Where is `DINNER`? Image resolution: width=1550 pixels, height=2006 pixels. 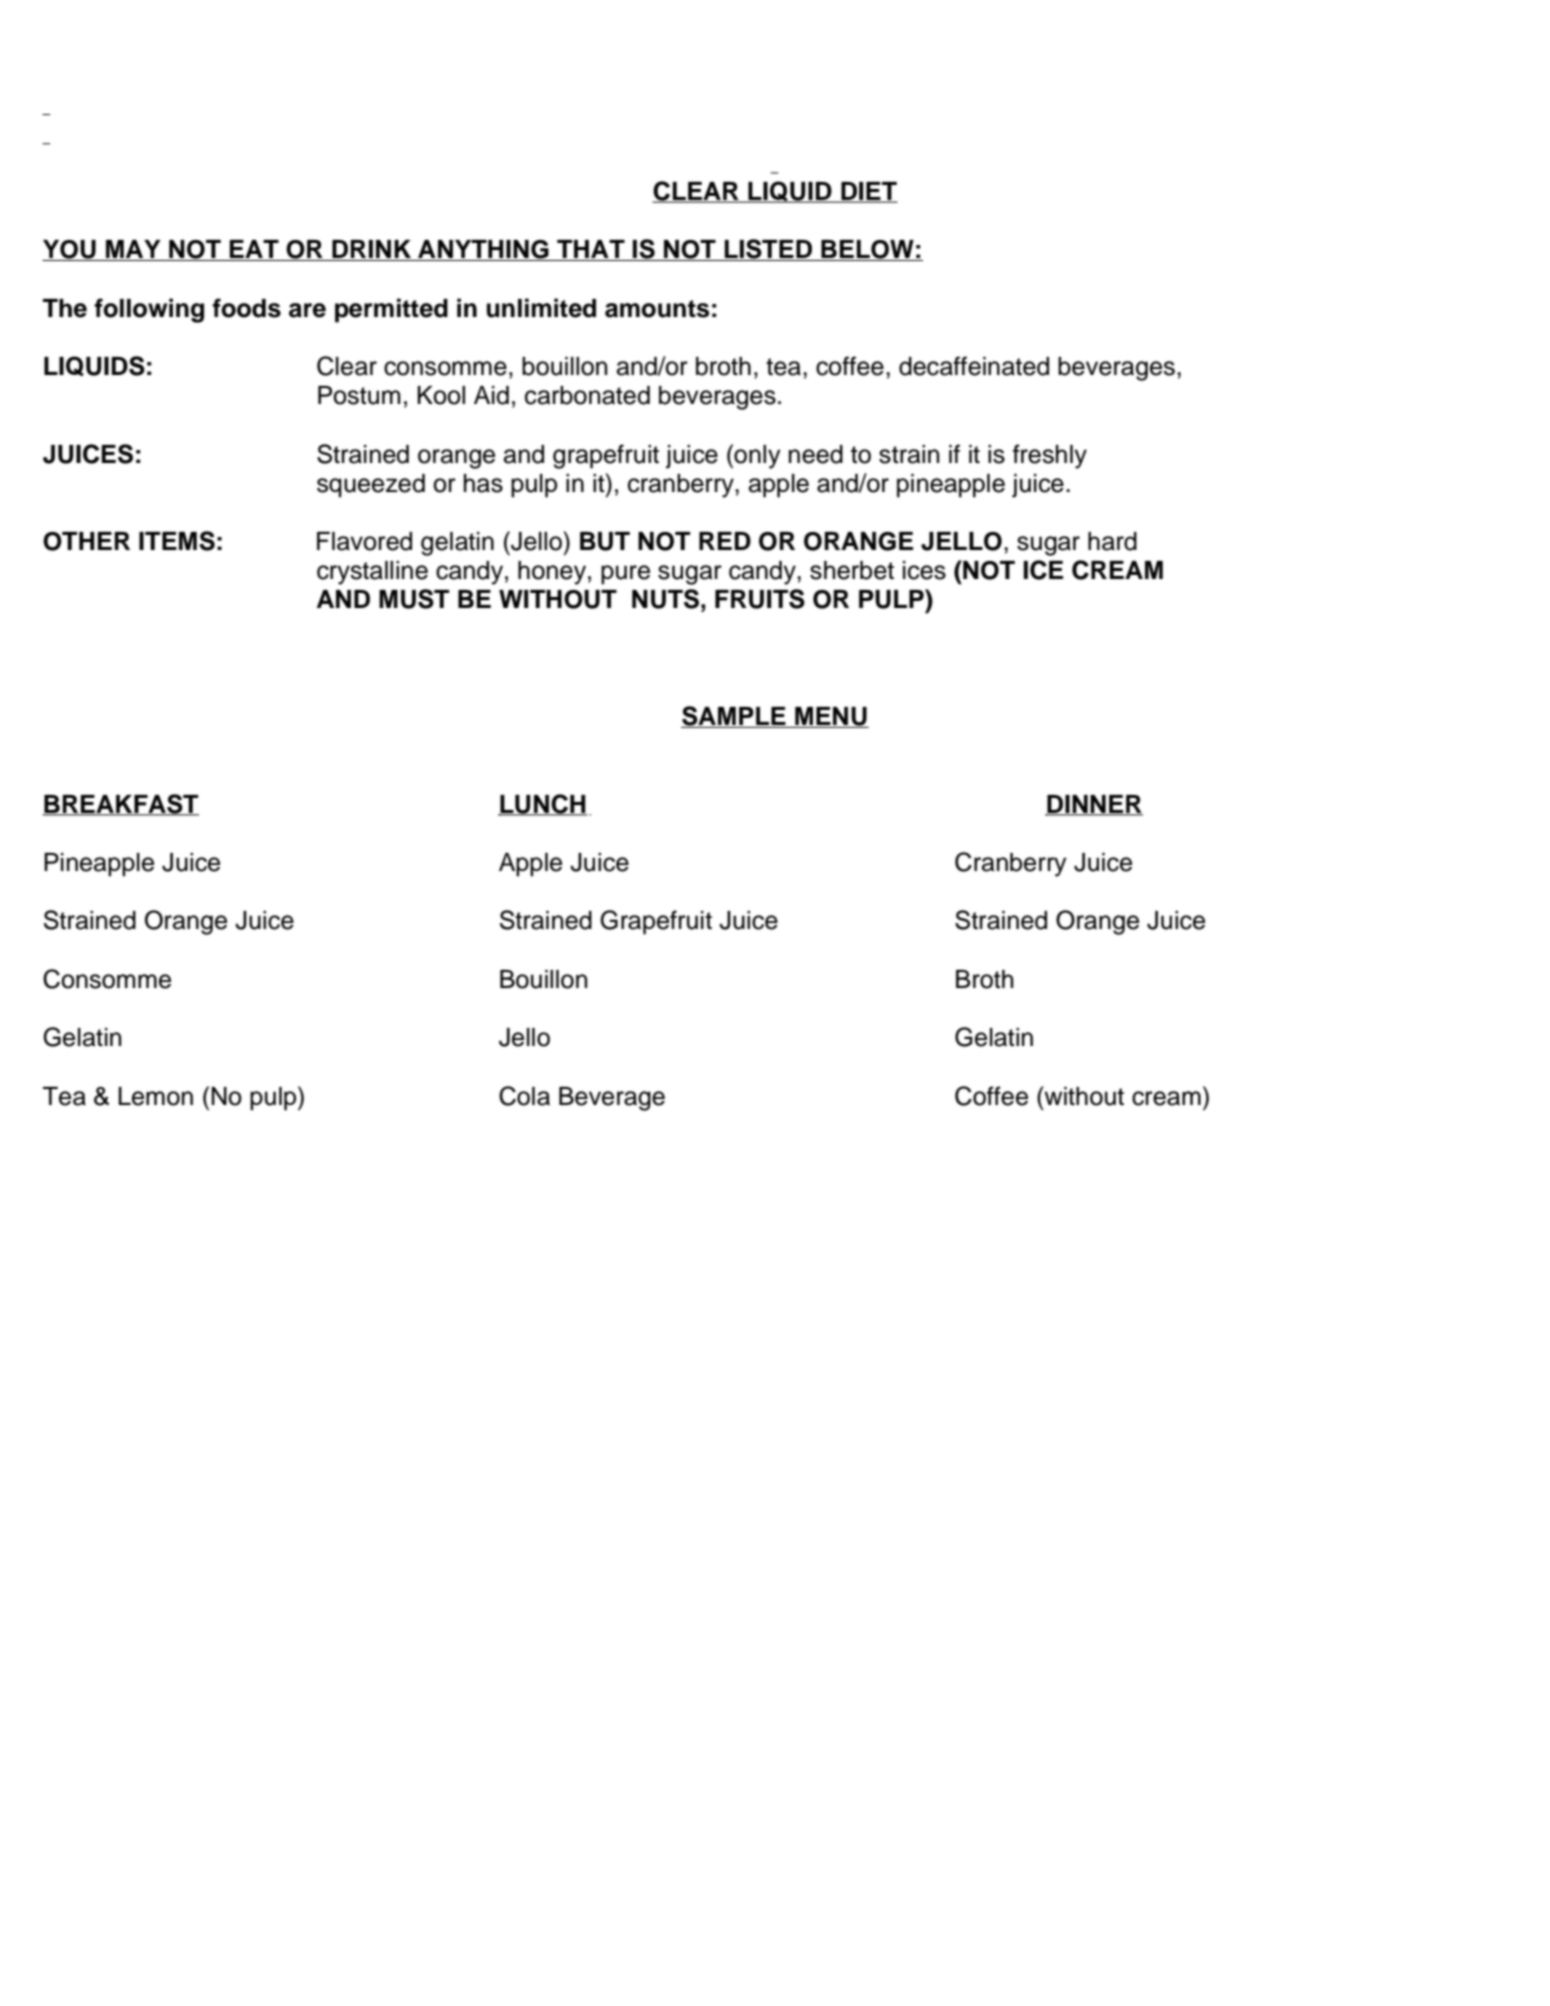
DINNER is located at coordinates (1094, 805).
